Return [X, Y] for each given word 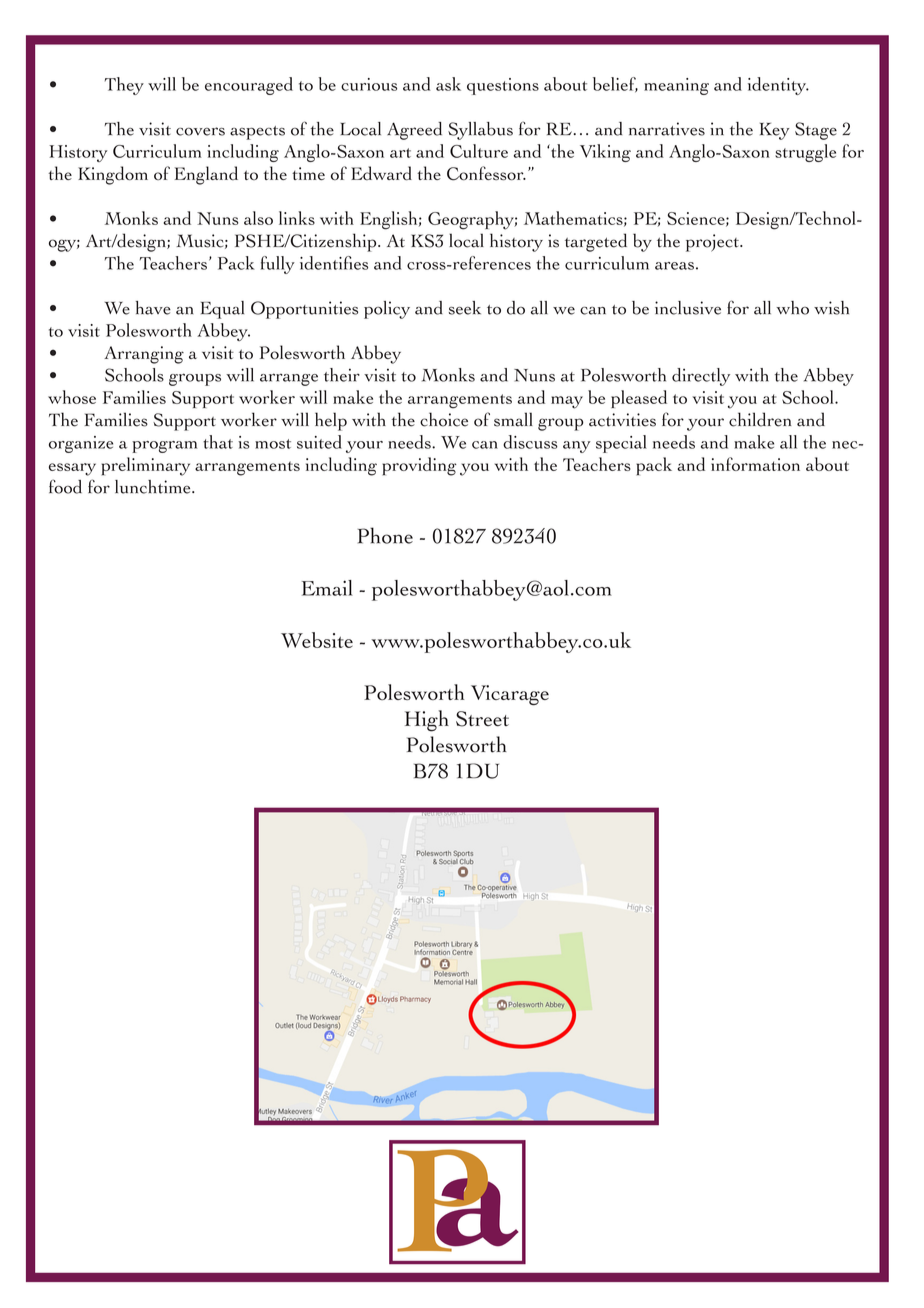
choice [444, 419]
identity [778, 86]
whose [72, 397]
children [760, 419]
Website [317, 640]
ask [448, 84]
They [124, 86]
